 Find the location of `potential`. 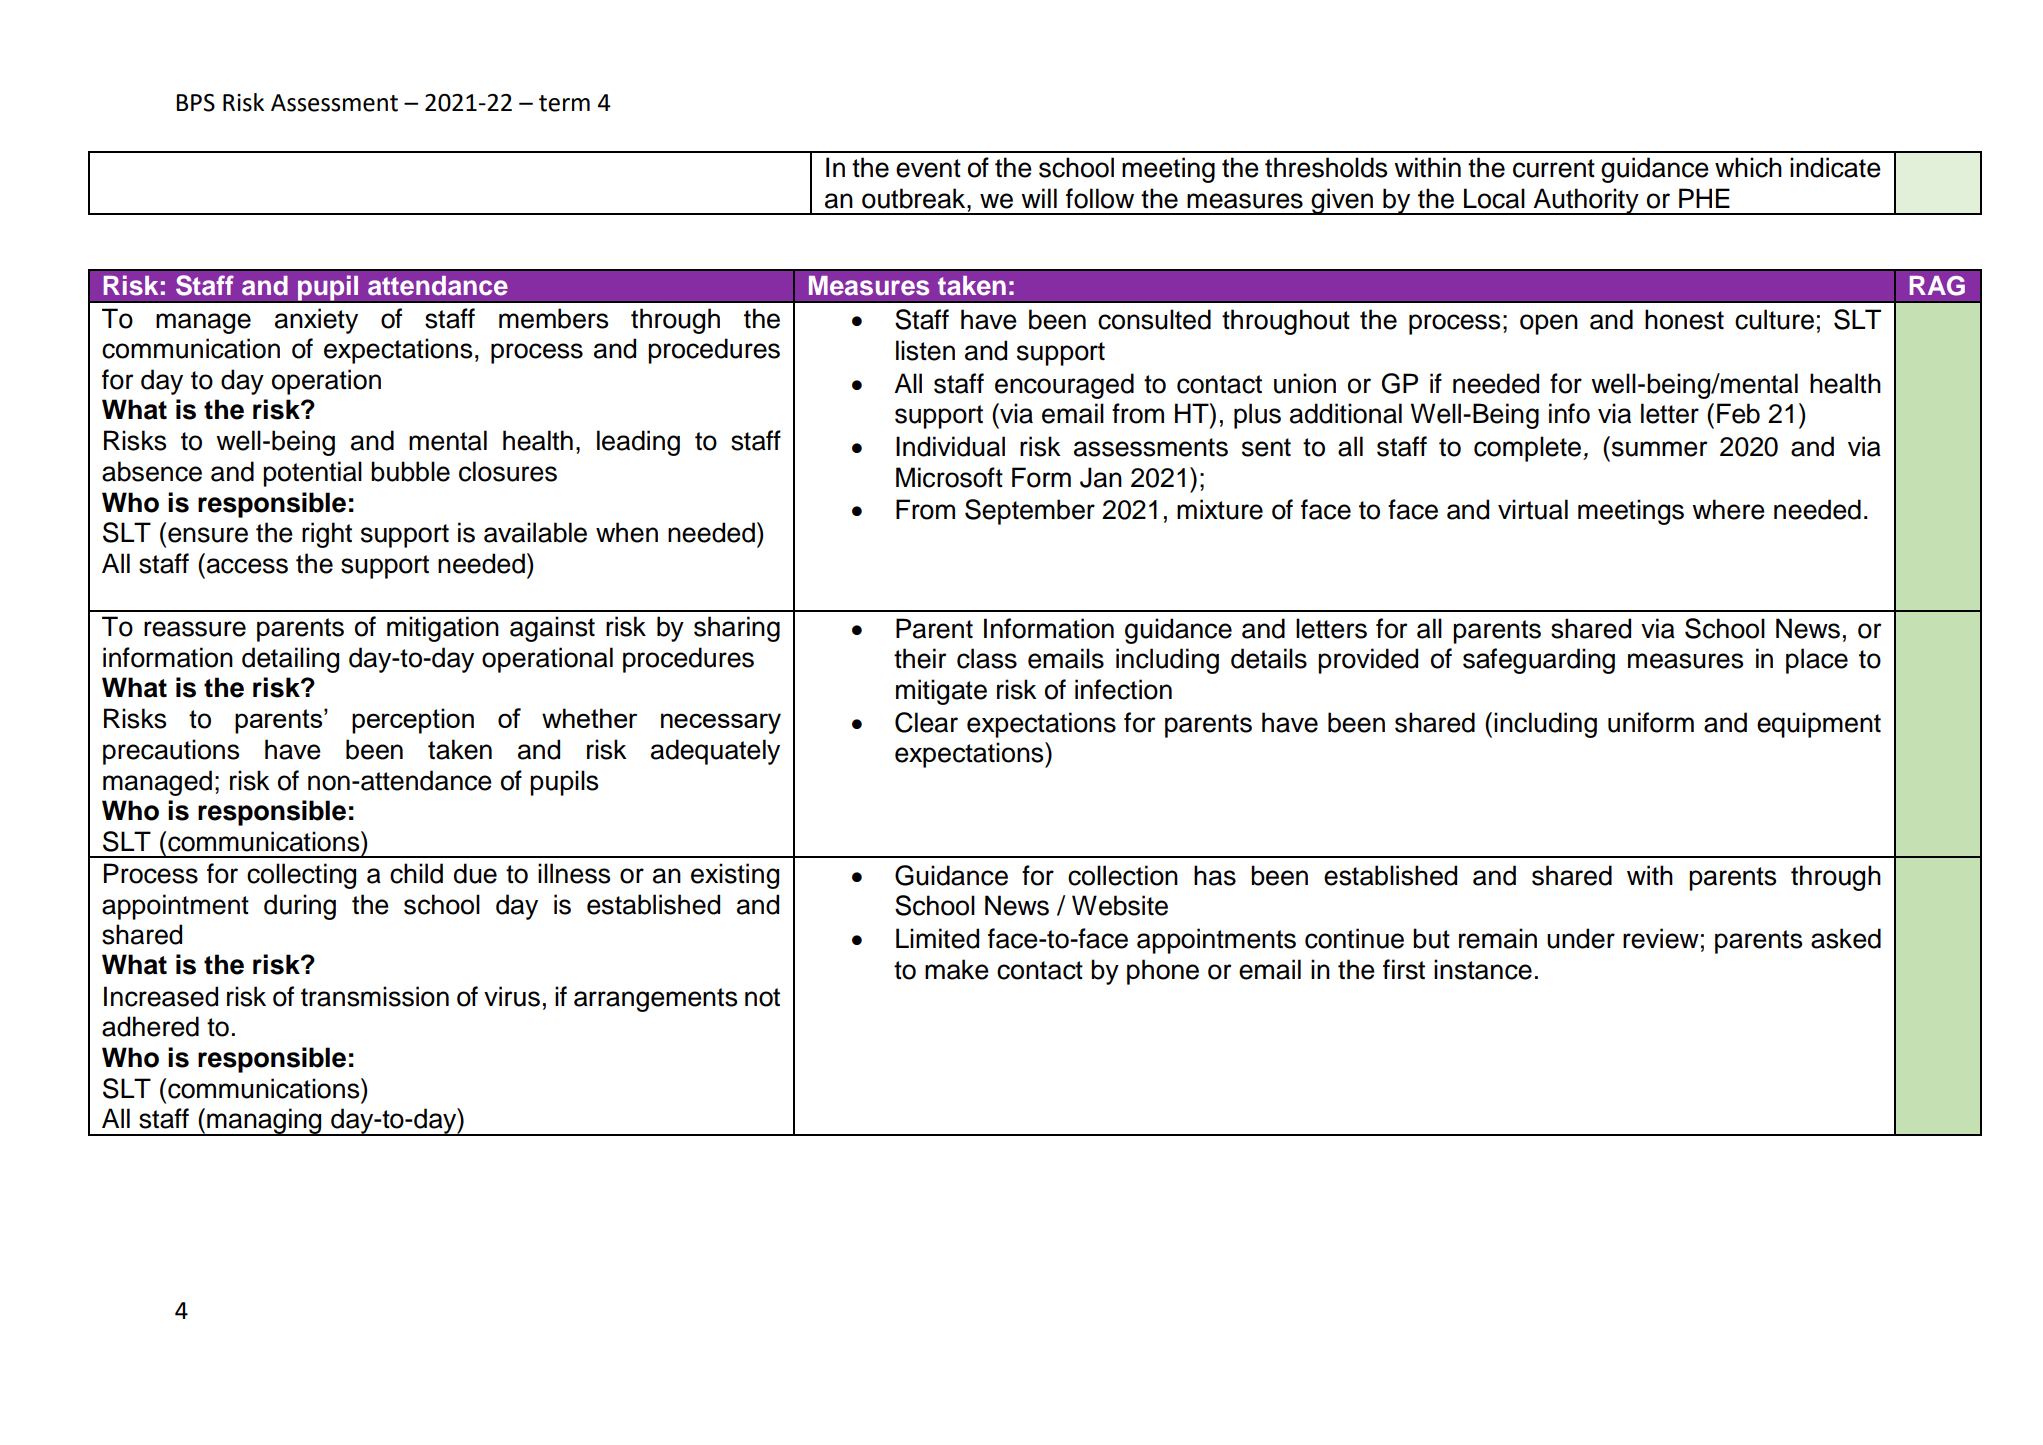

potential is located at coordinates (312, 474).
